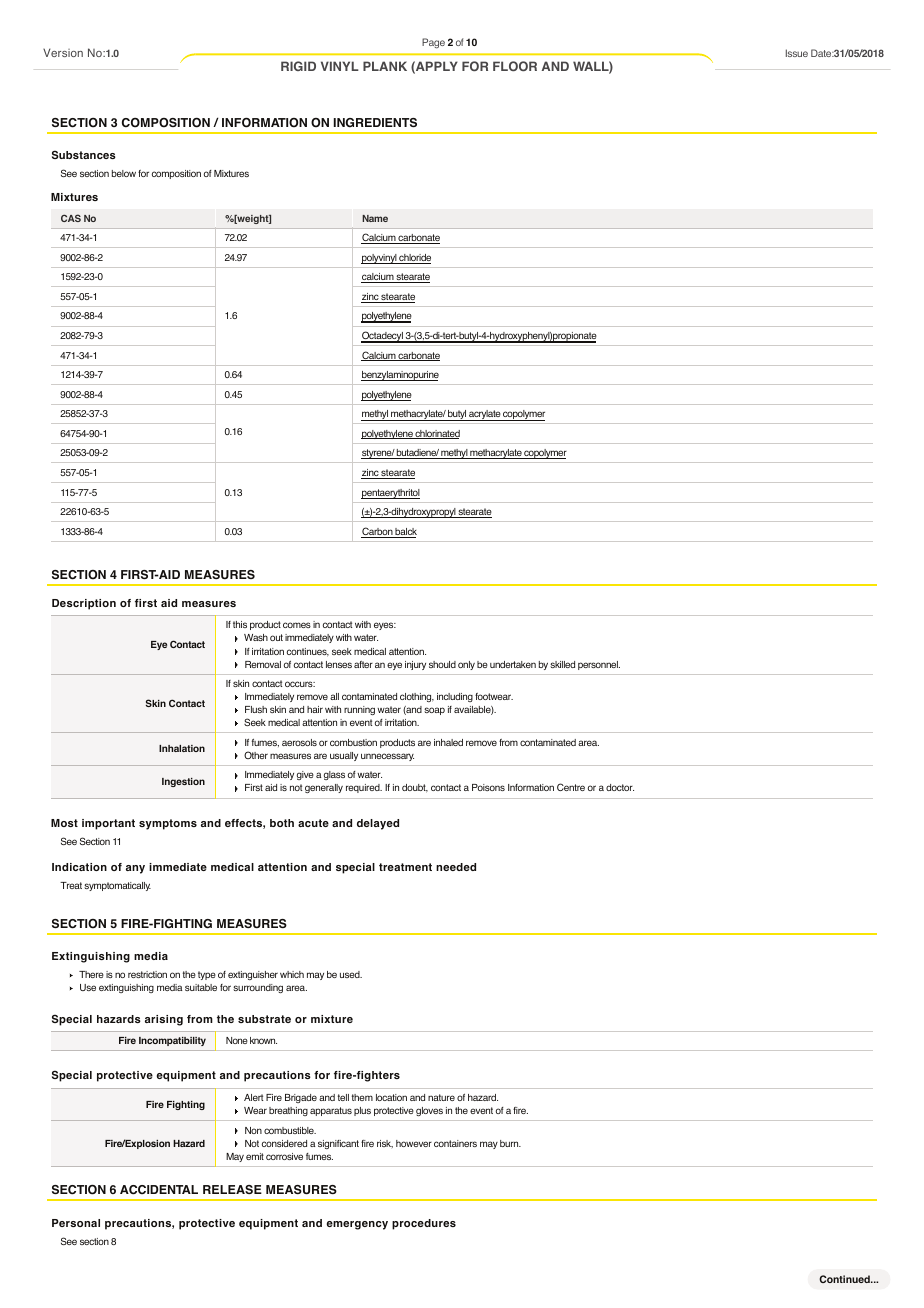 This document has height=1308, width=924. What do you see at coordinates (159, 1190) in the document?
I see `ACCIDENTAL` at bounding box center [159, 1190].
